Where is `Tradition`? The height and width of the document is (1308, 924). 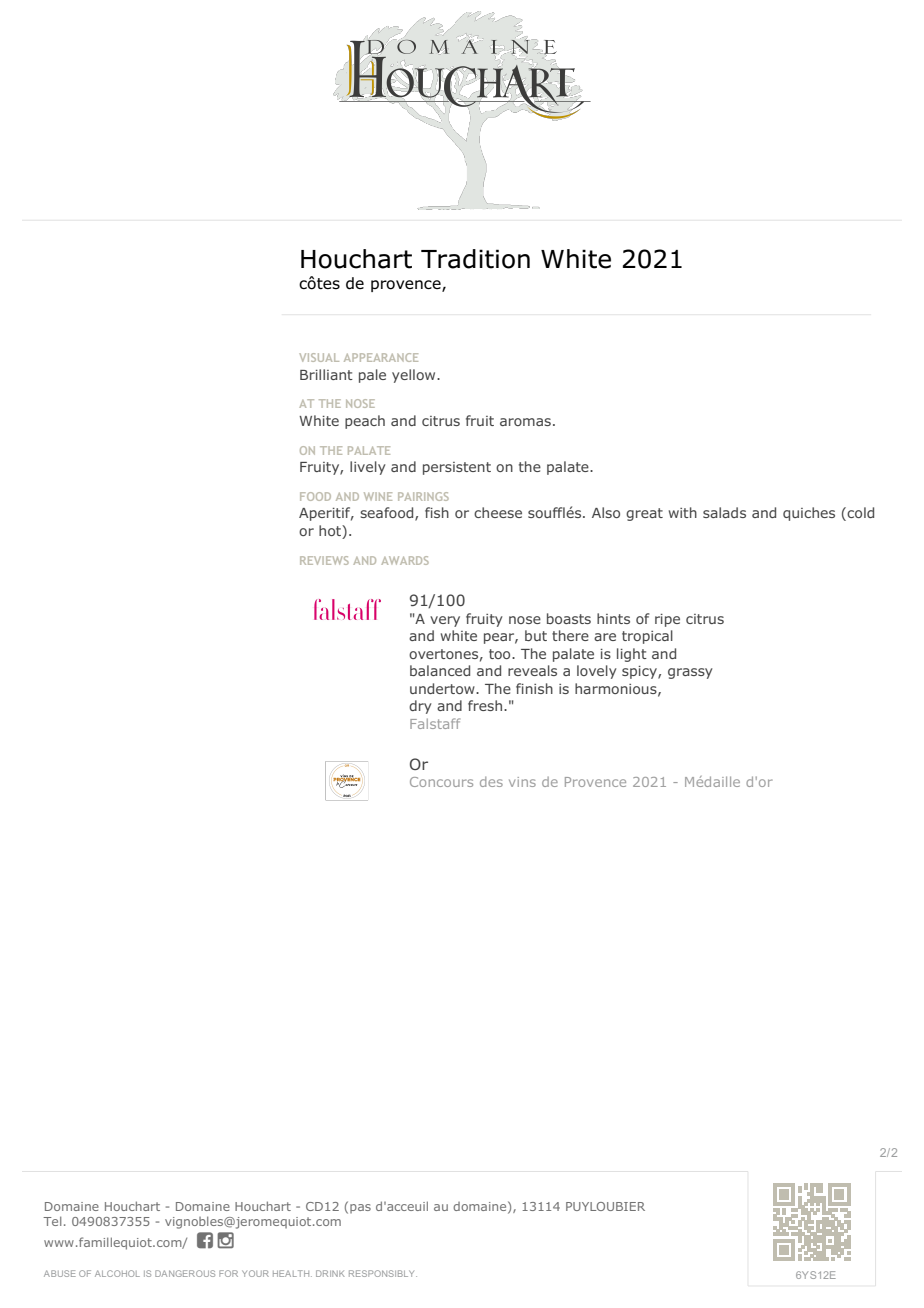 Tradition is located at coordinates (475, 259).
